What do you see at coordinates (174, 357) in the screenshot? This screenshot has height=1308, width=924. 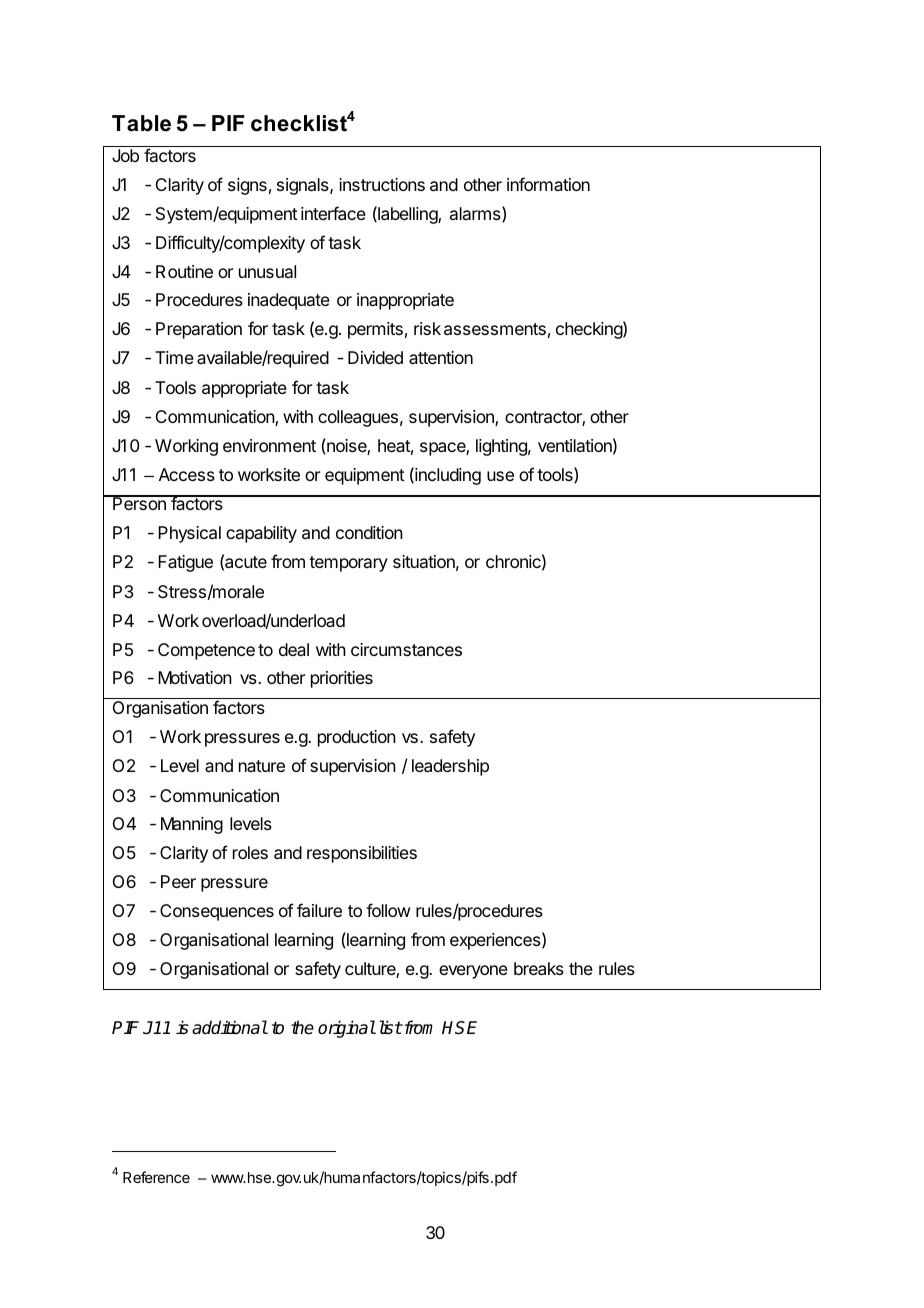 I see `Time` at bounding box center [174, 357].
